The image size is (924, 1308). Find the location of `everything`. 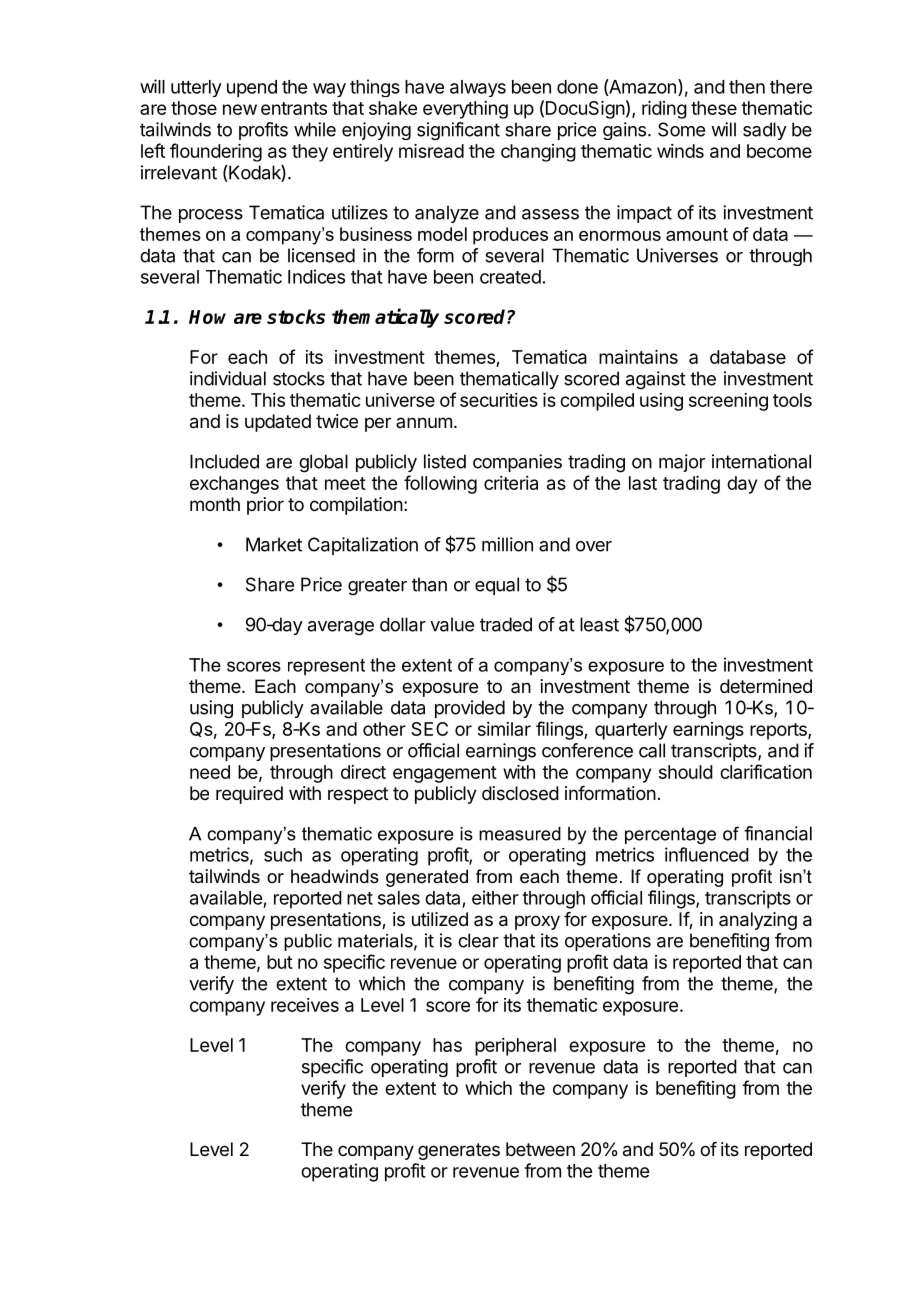

everything is located at coordinates (465, 110).
